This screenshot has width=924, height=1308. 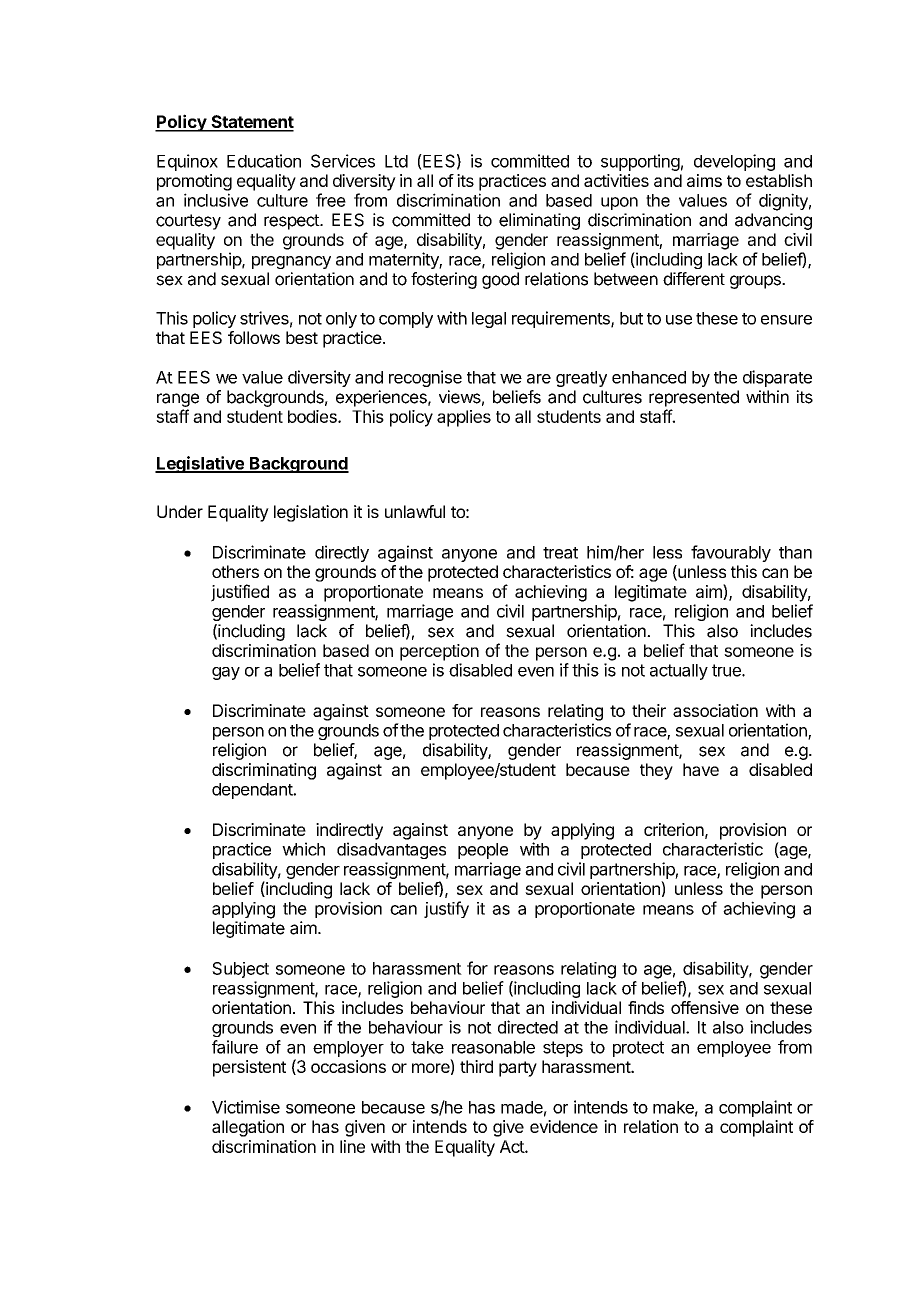 I want to click on allegation, so click(x=248, y=1128).
